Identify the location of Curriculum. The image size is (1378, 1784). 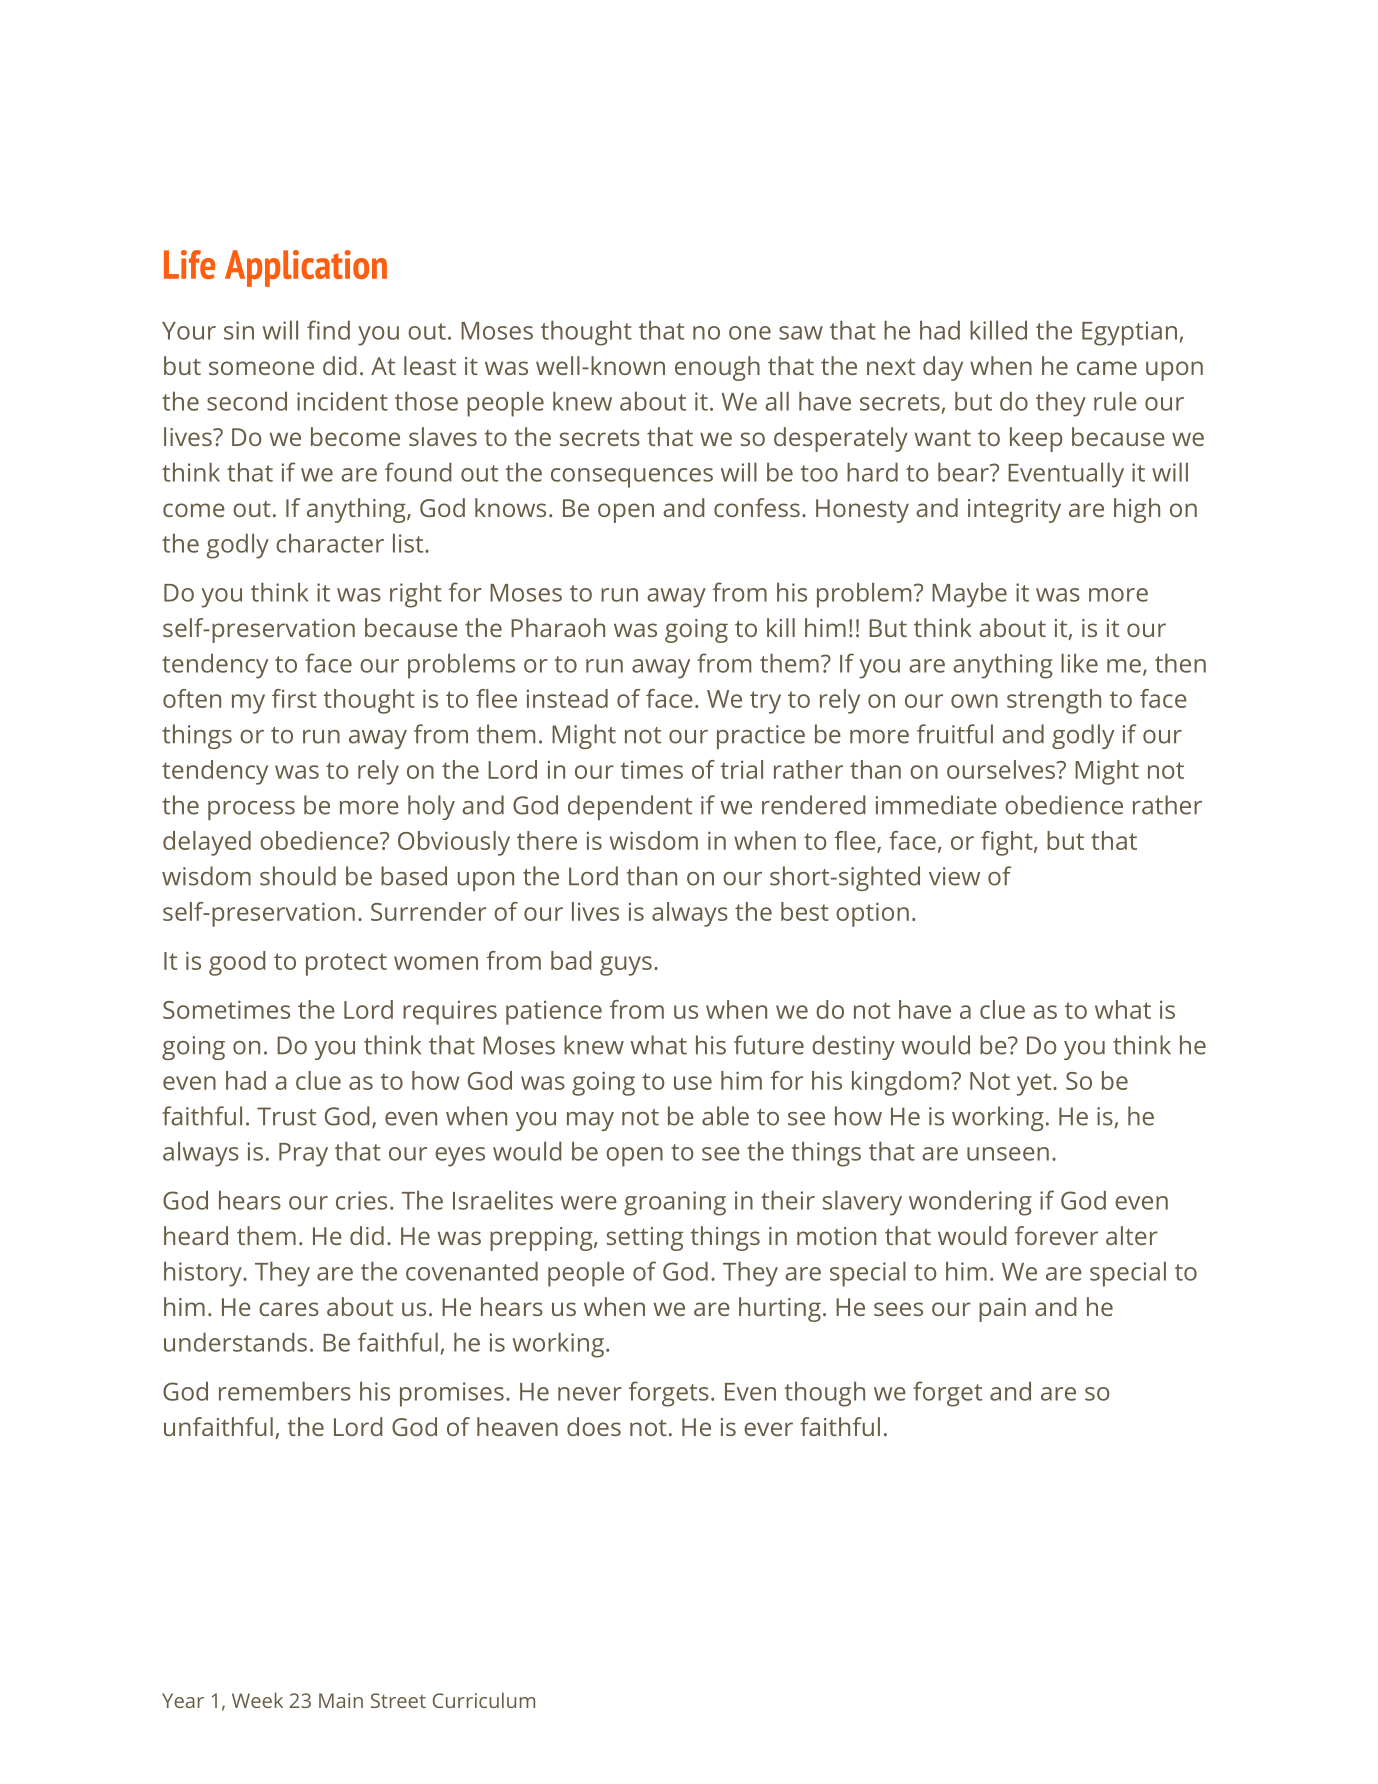
(484, 1700).
